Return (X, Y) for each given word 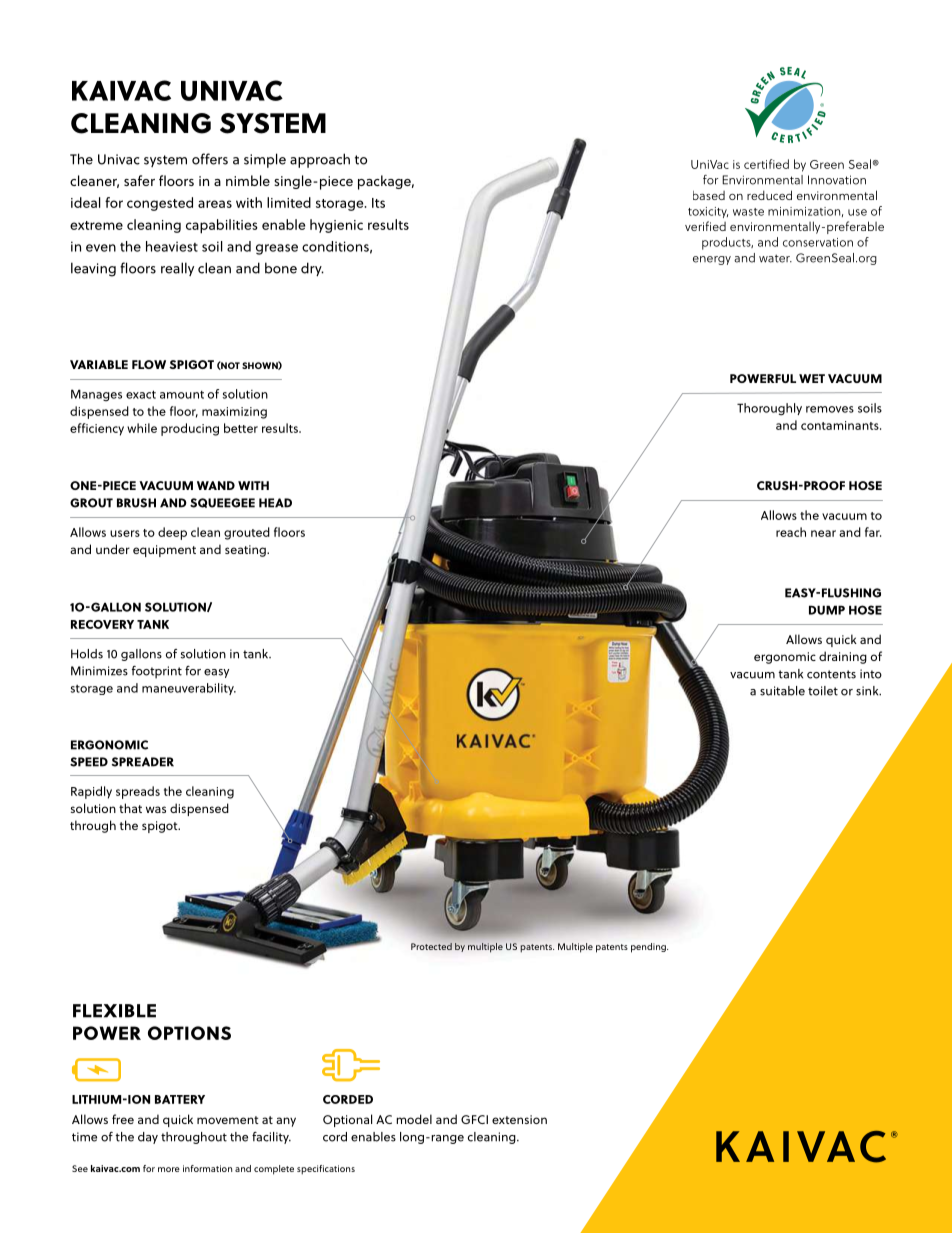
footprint (157, 672)
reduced (769, 195)
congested (160, 204)
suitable (782, 691)
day (148, 1138)
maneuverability (189, 689)
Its (378, 203)
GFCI (474, 1119)
